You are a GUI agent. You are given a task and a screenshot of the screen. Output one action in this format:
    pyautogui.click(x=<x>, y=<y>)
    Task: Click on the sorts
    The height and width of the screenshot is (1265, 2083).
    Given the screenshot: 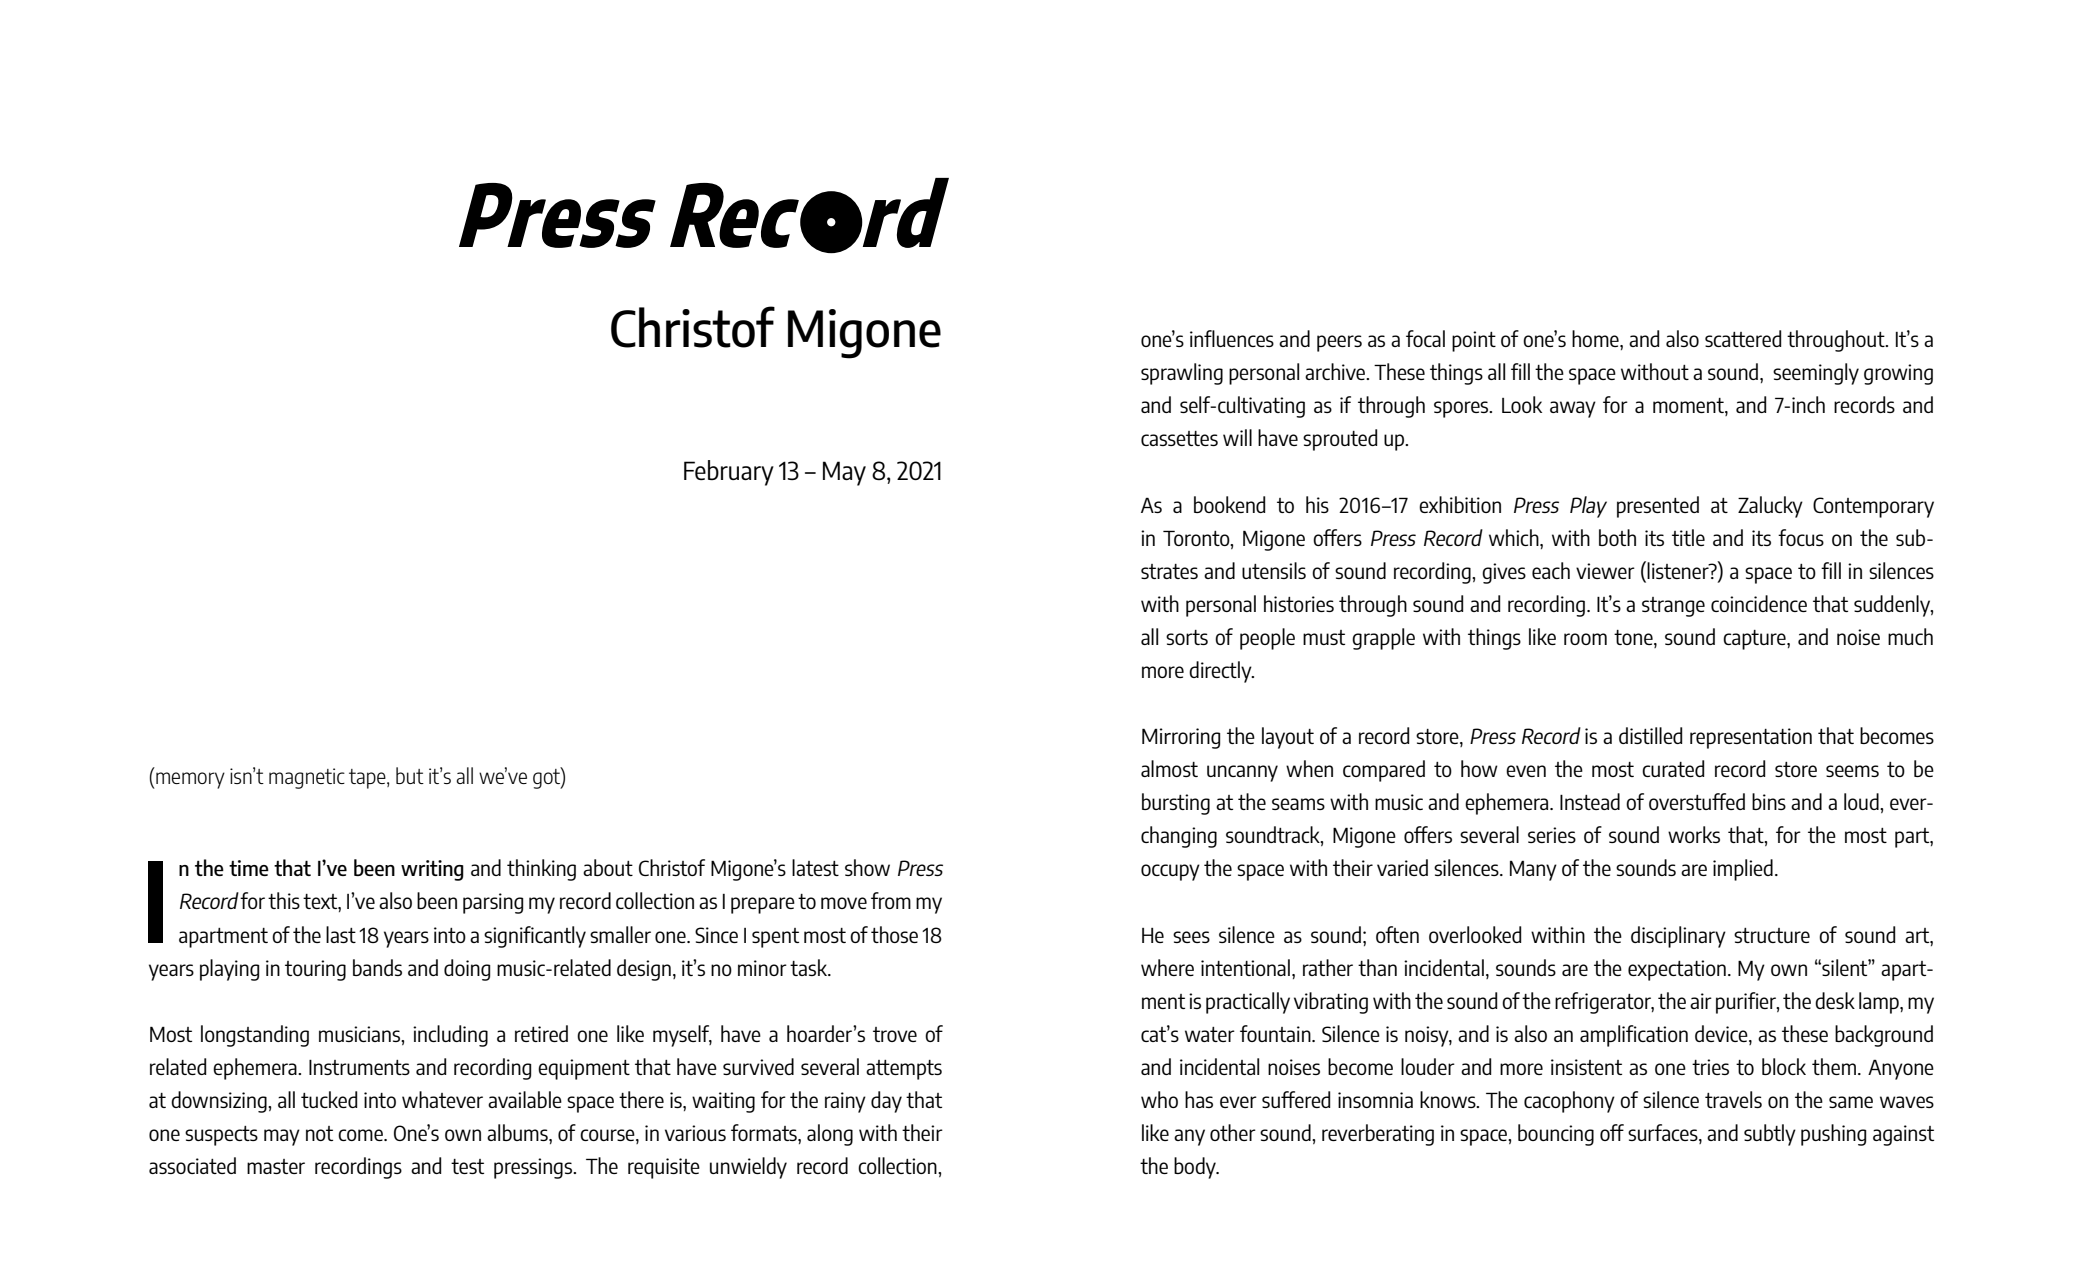 What is the action you would take?
    pyautogui.click(x=1187, y=637)
